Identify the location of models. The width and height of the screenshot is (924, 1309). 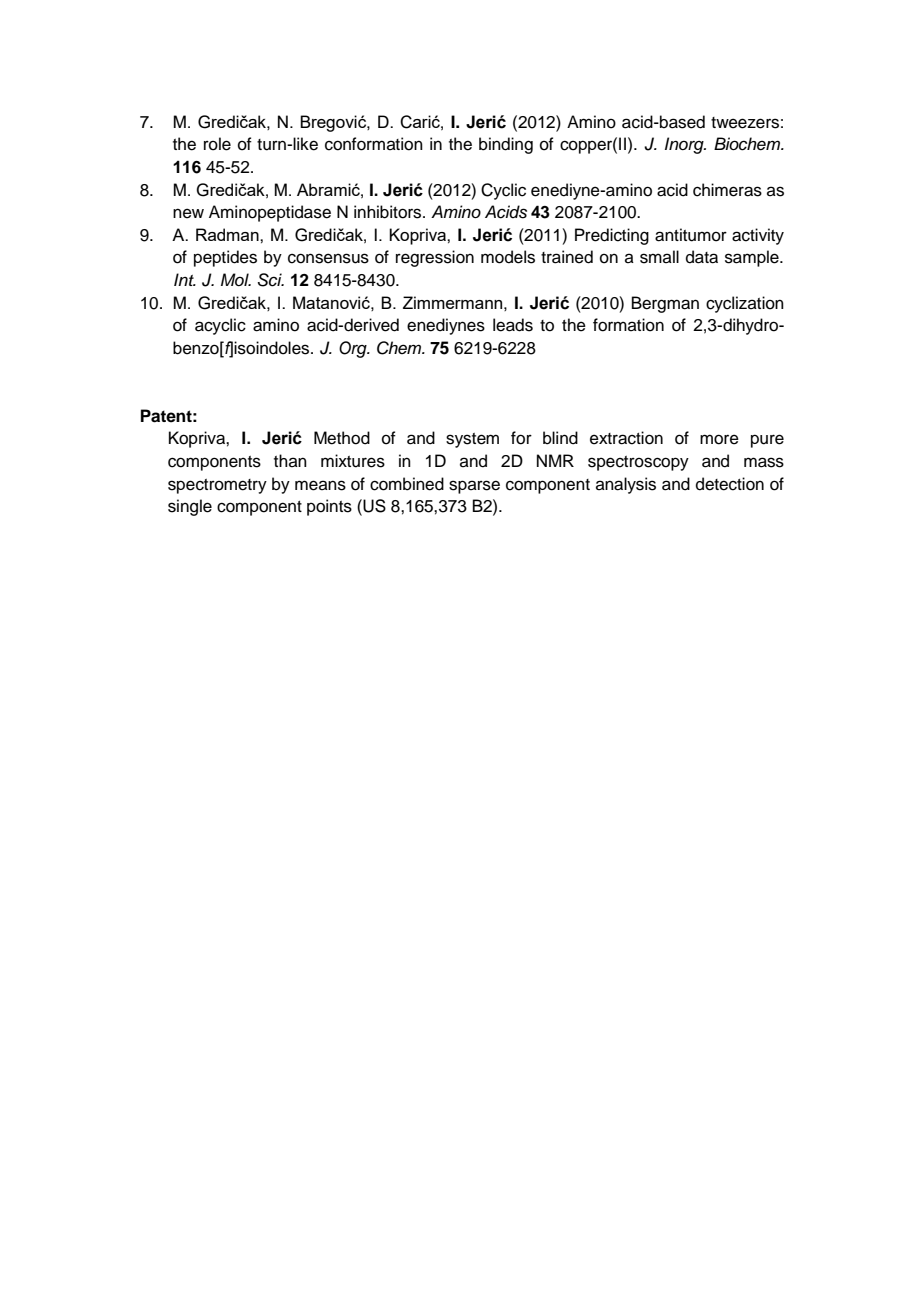
(508, 257).
